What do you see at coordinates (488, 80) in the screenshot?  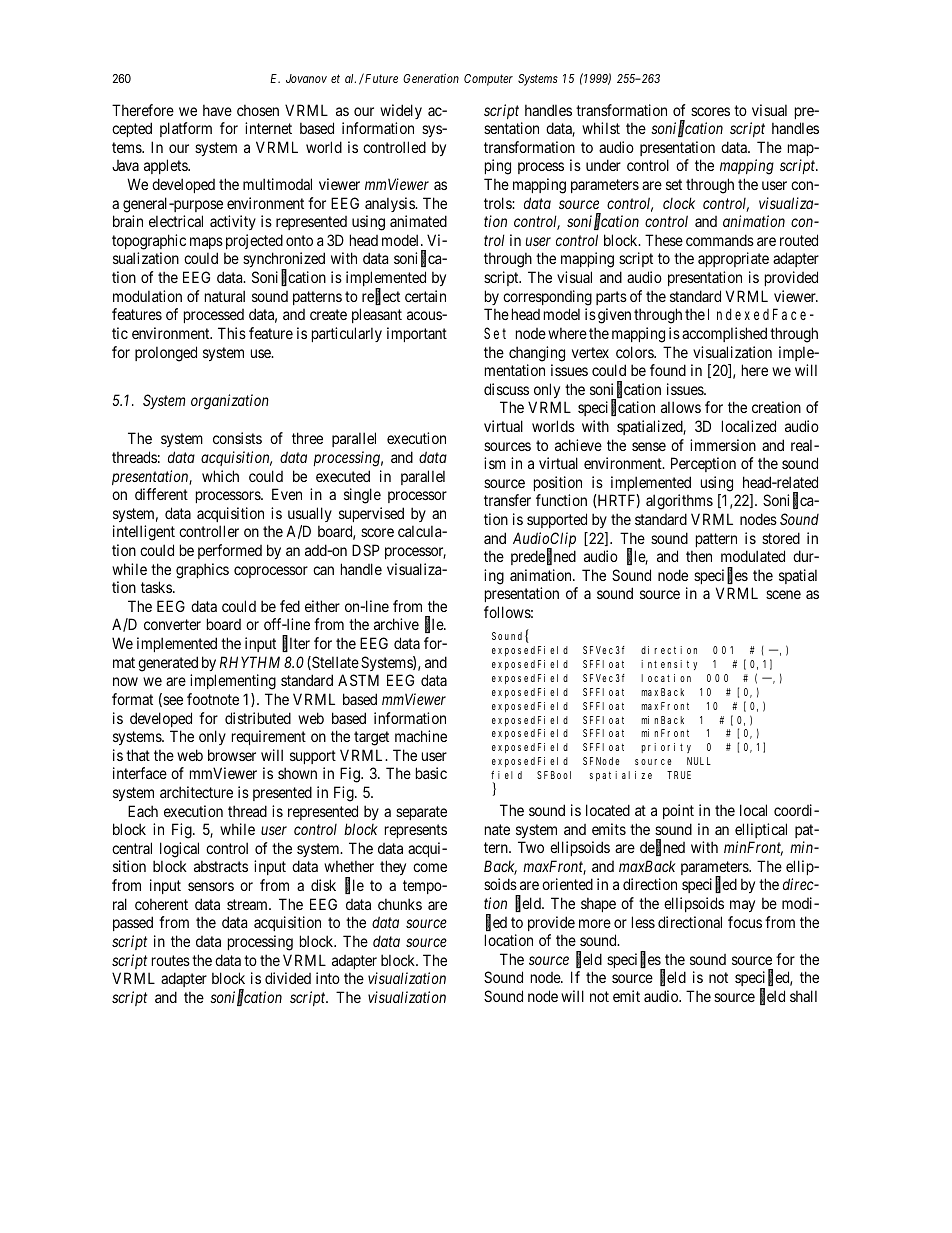 I see `Computer` at bounding box center [488, 80].
